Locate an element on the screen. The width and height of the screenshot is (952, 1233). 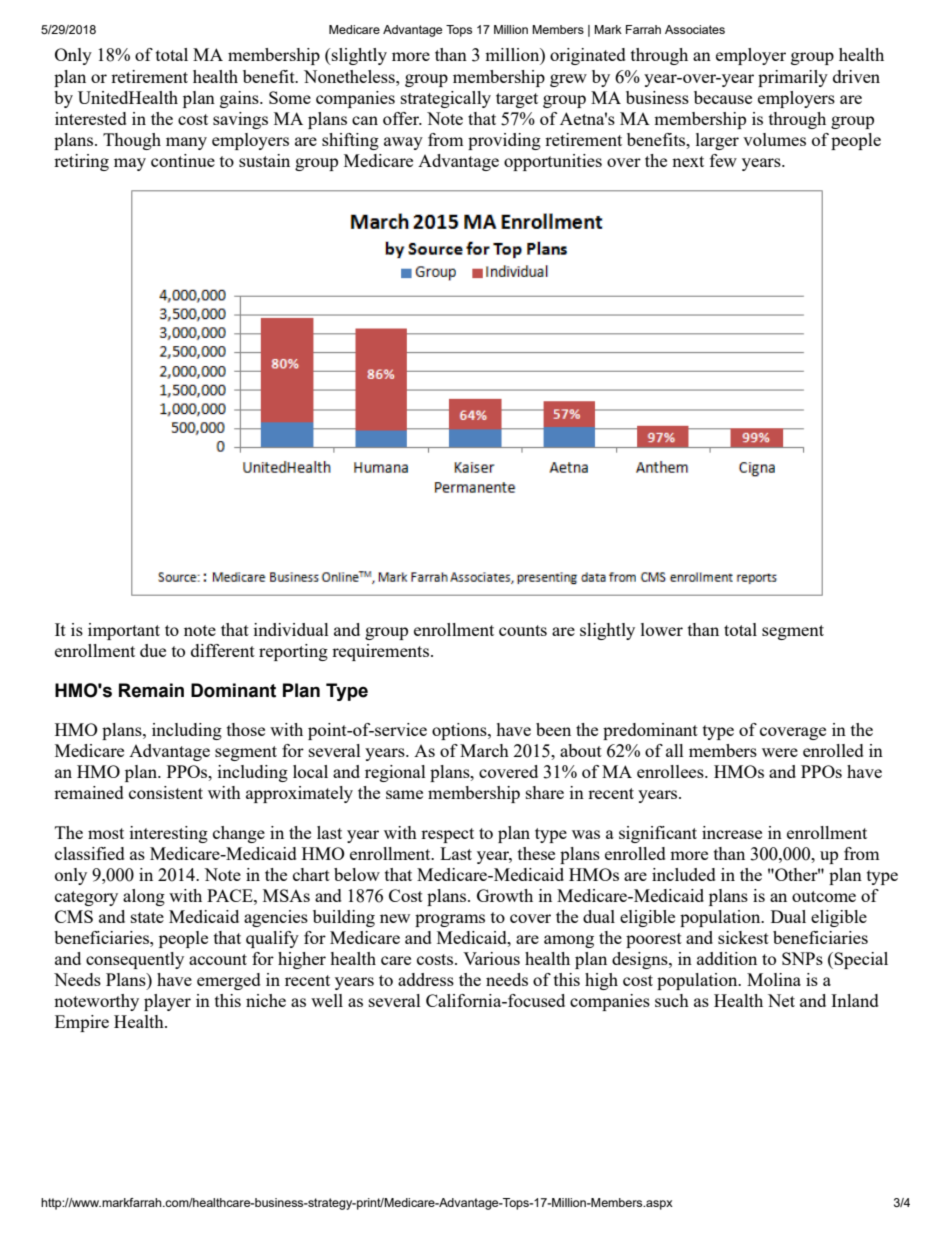
Molina is located at coordinates (774, 979).
